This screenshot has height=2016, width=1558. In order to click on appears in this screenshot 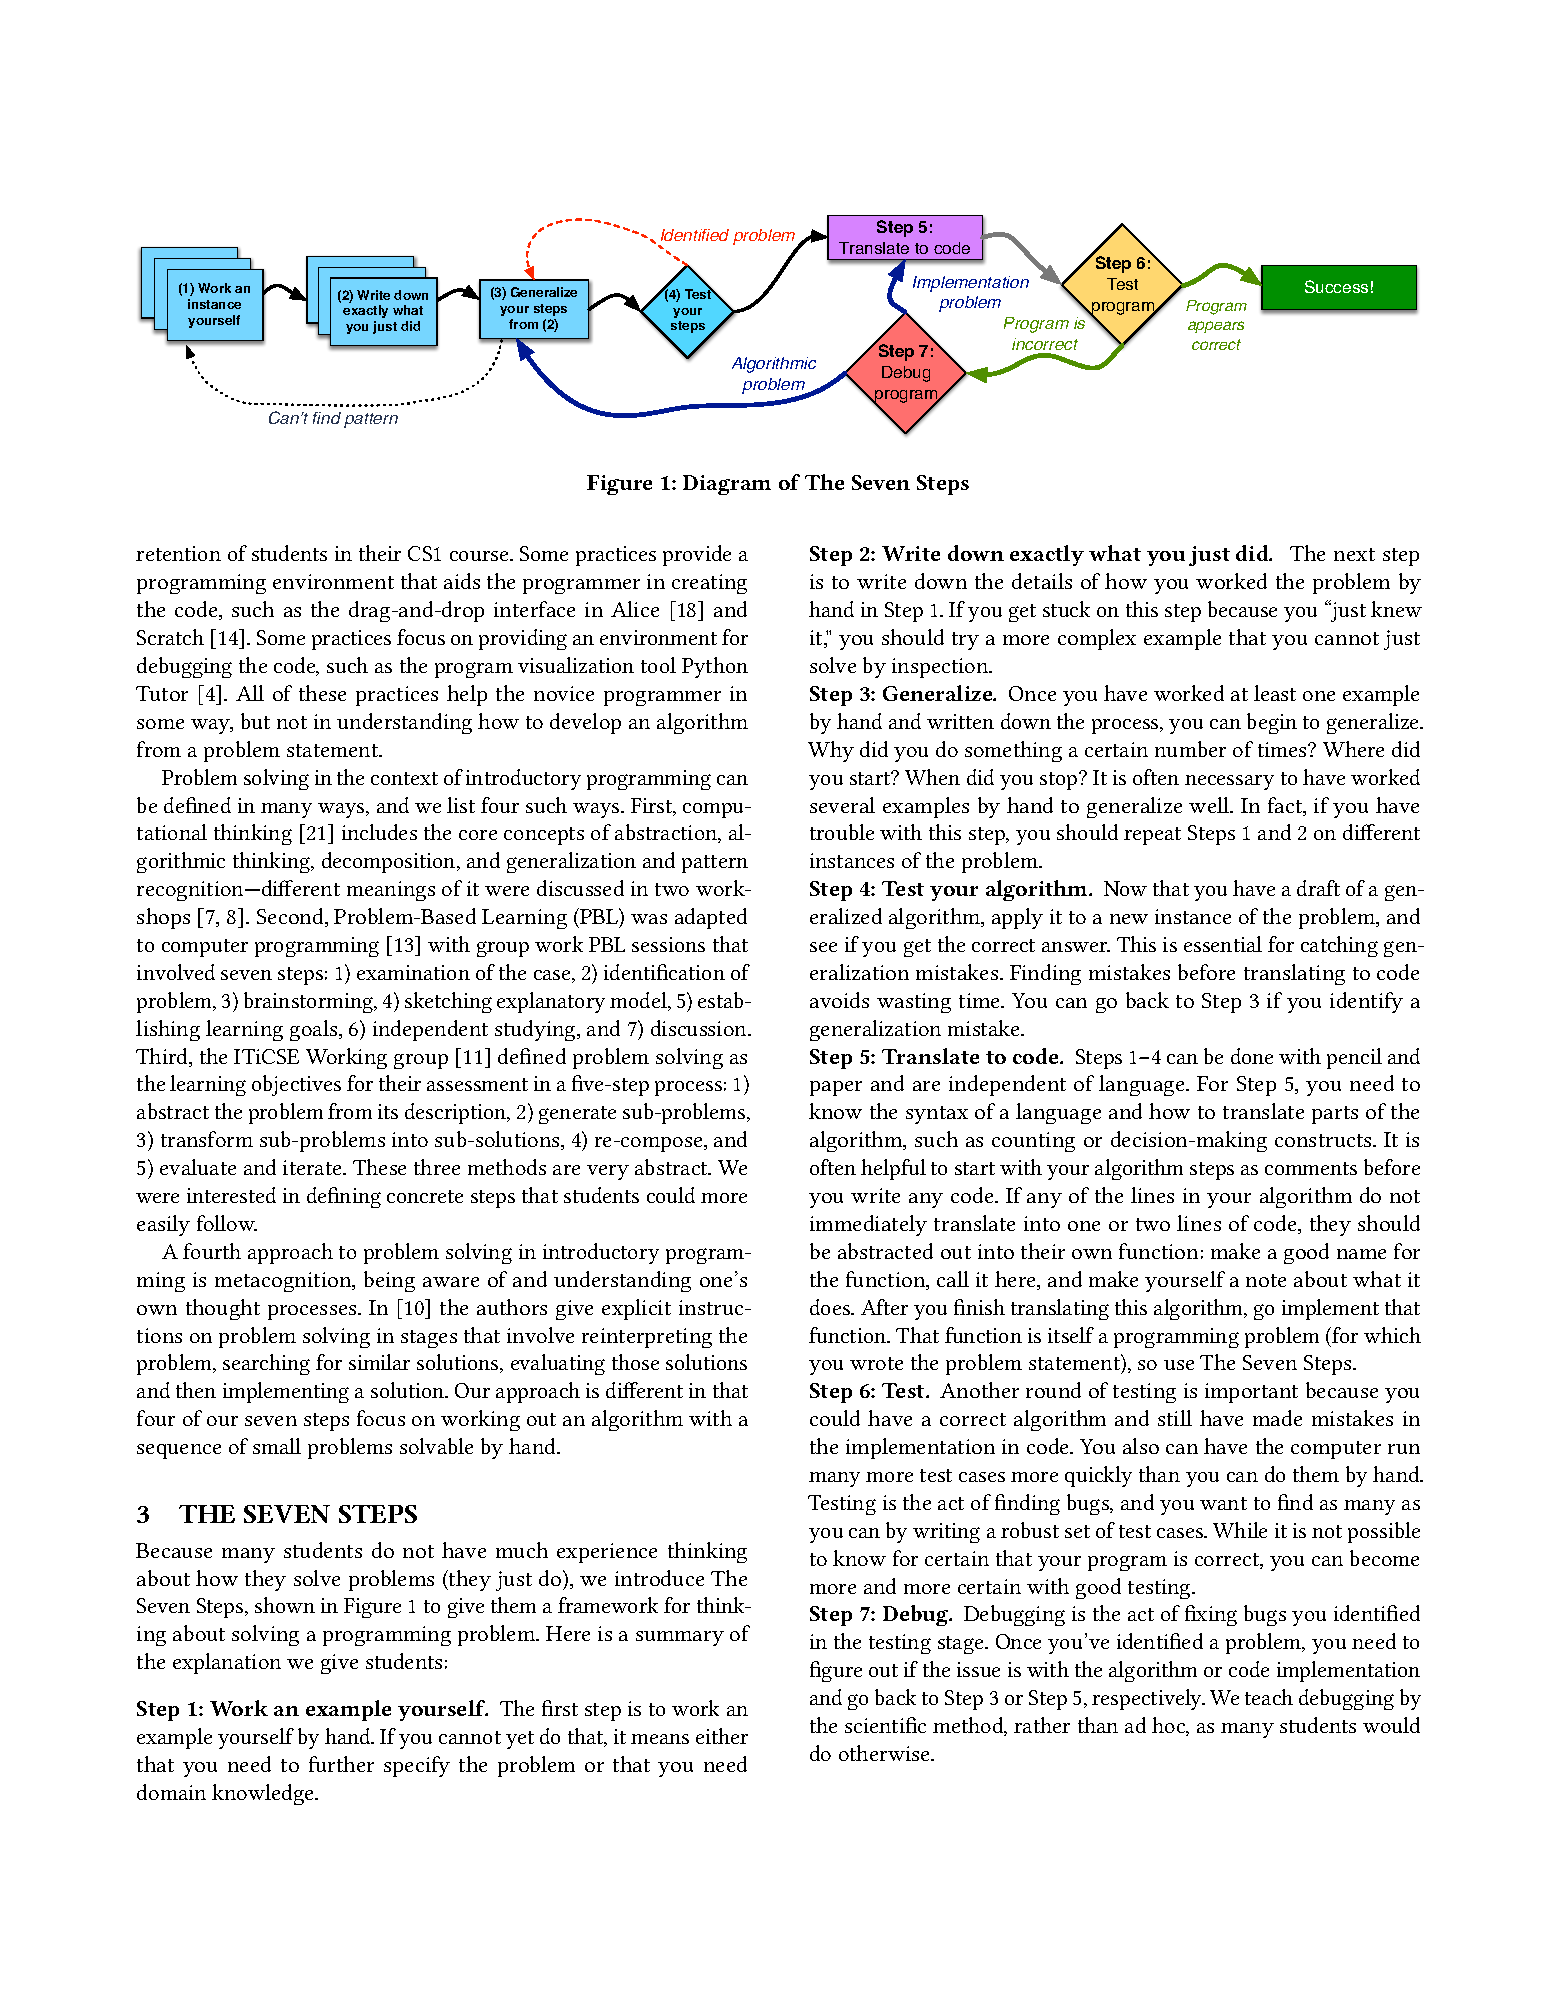, I will do `click(1216, 327)`.
